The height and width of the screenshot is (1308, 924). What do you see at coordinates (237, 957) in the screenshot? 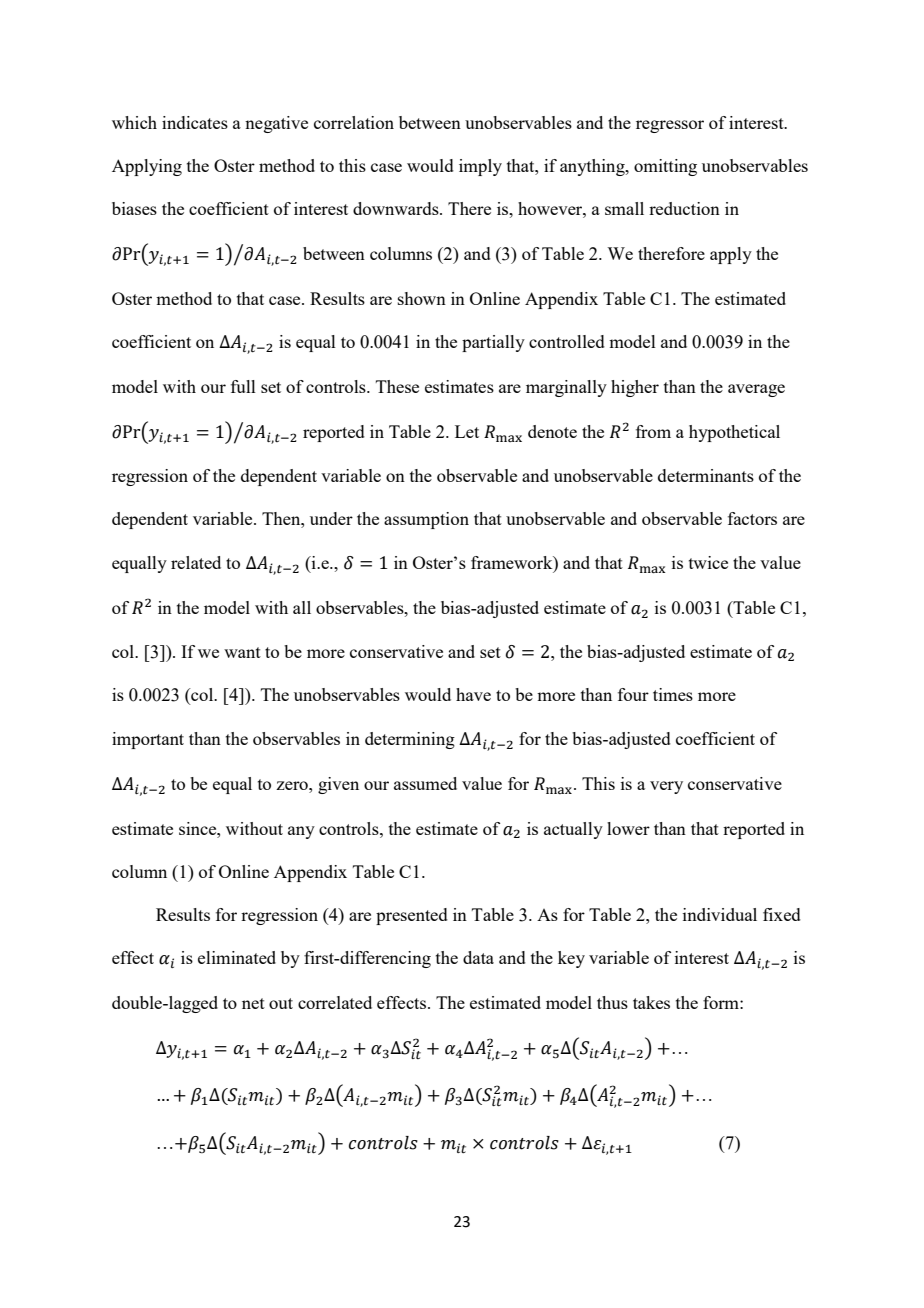
I see `eliminated` at bounding box center [237, 957].
